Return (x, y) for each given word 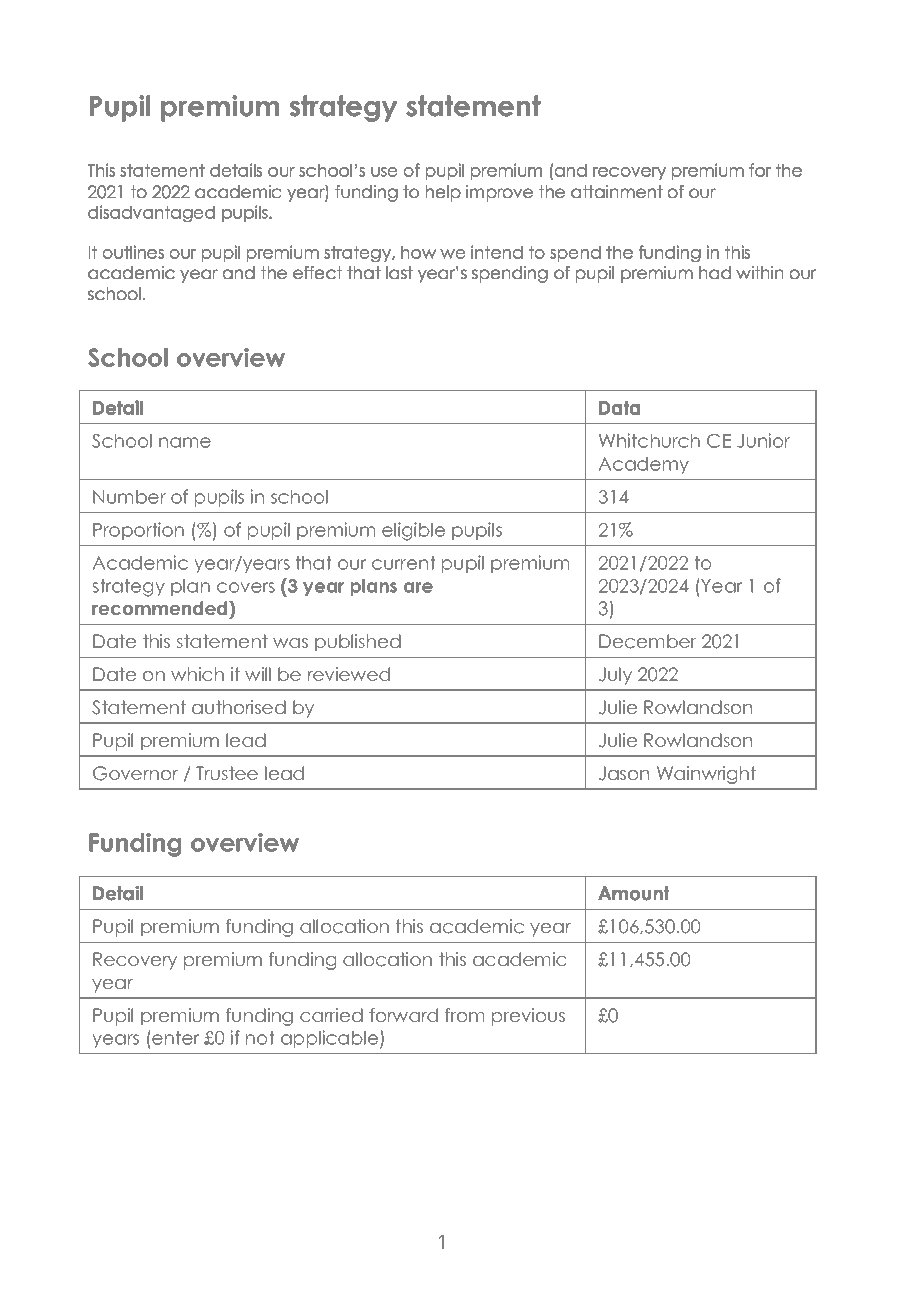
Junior (763, 440)
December (648, 641)
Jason (624, 773)
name (185, 442)
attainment (617, 191)
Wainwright (706, 775)
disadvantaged (151, 213)
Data (619, 408)
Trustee (227, 773)
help (443, 193)
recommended (161, 608)
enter (175, 1037)
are (418, 587)
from (464, 1015)
